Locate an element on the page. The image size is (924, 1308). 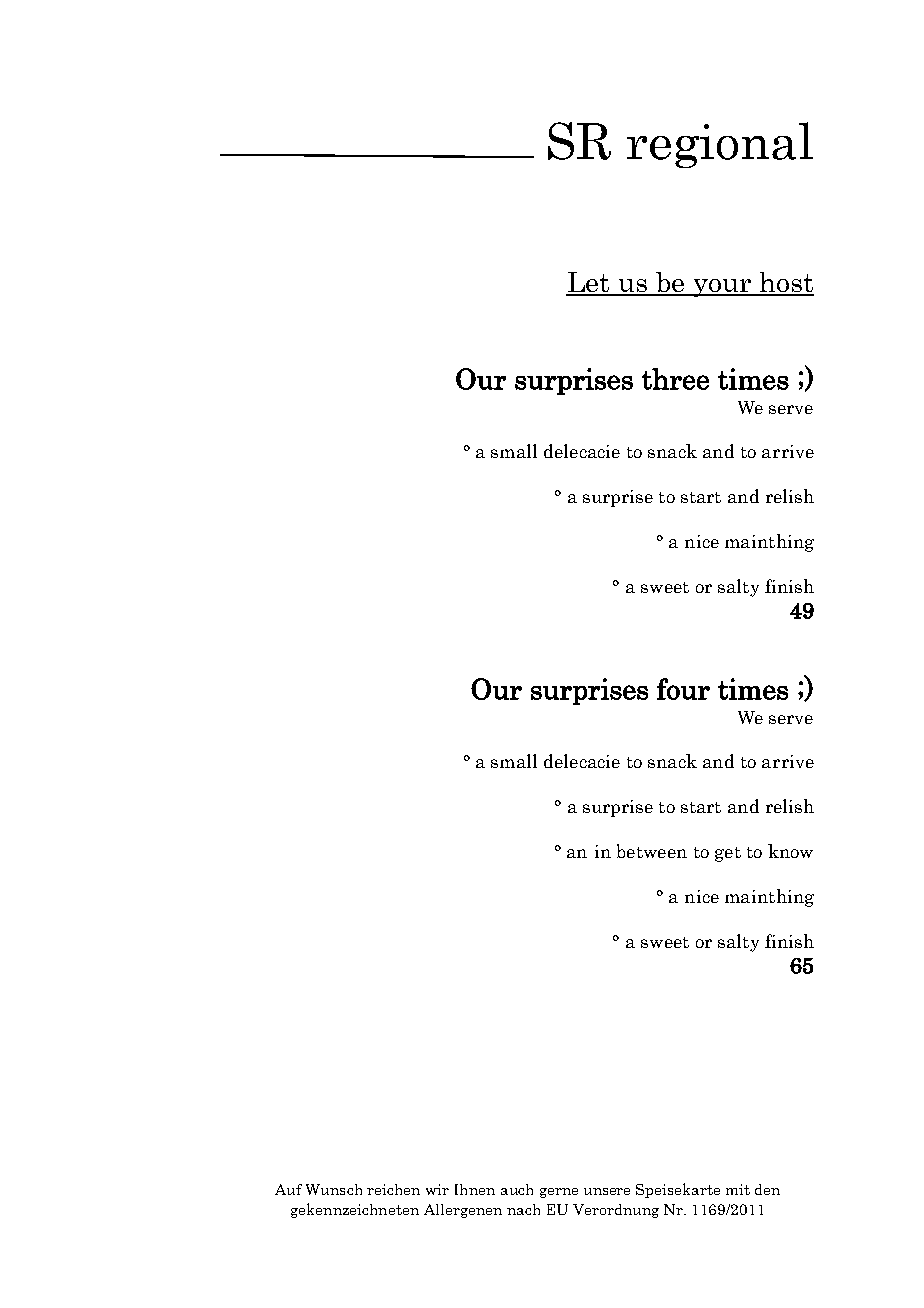
mit is located at coordinates (738, 1189).
